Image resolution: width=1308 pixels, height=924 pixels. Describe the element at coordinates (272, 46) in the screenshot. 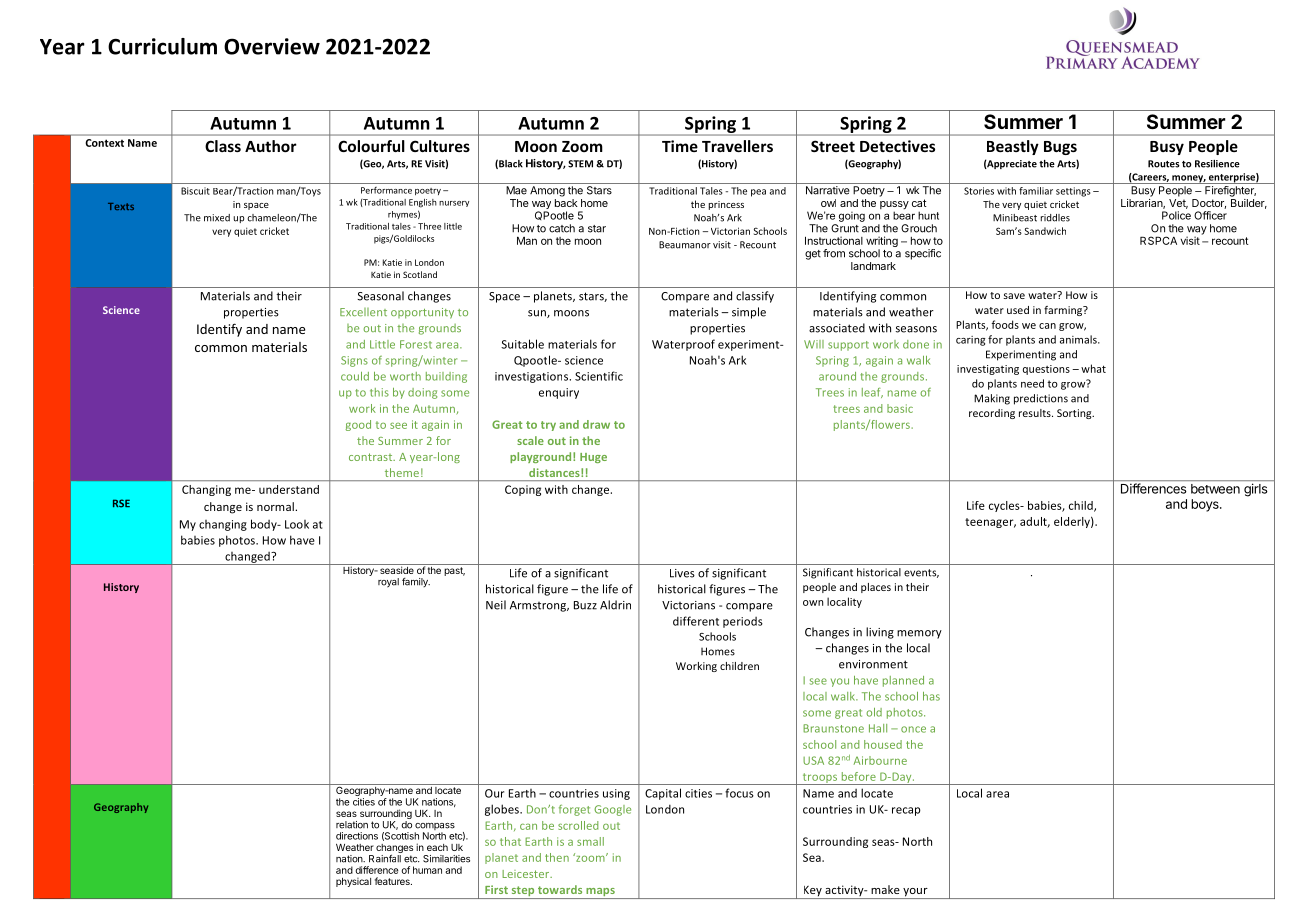

I see `Overview` at that location.
